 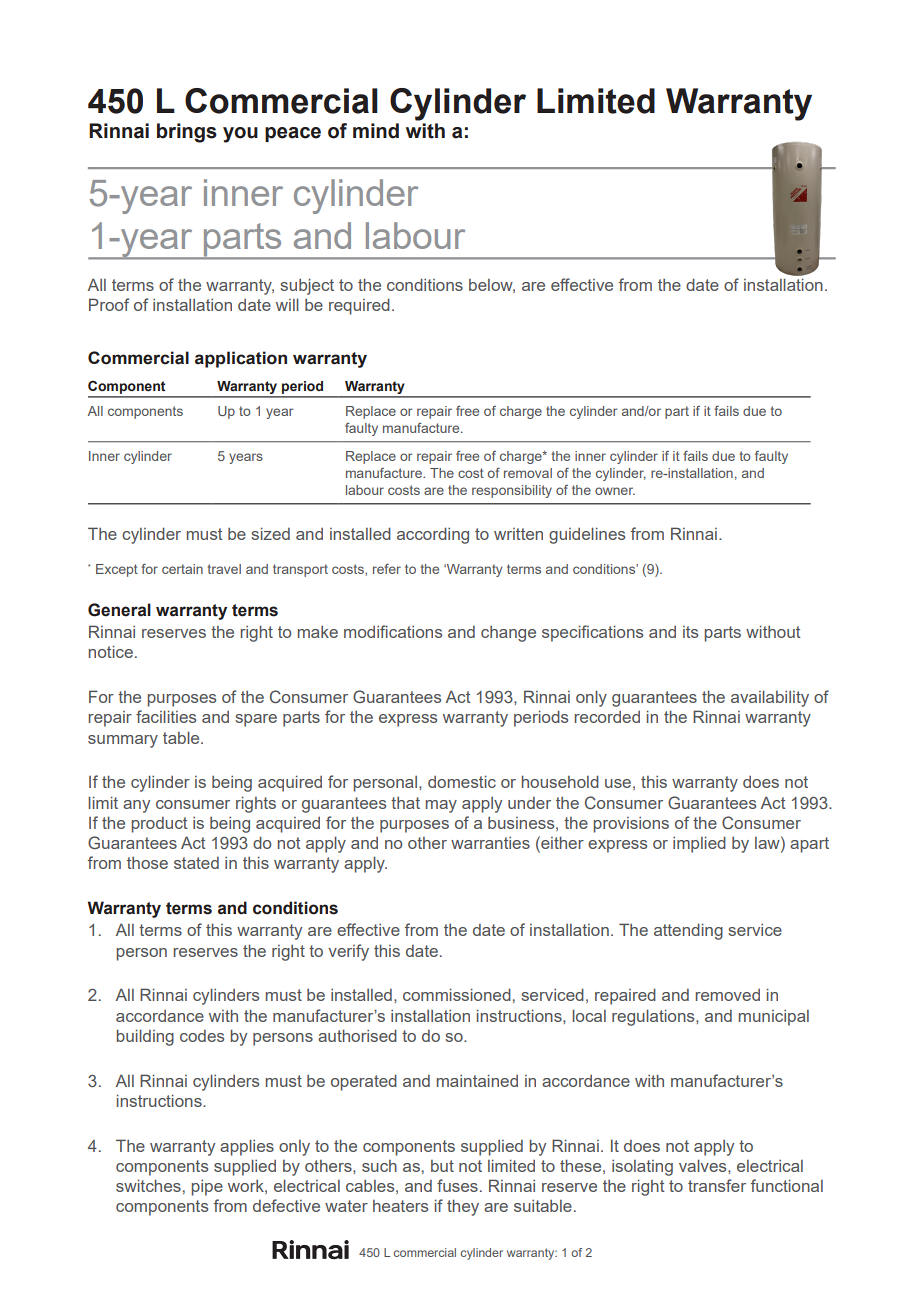 I want to click on required, so click(x=359, y=306).
